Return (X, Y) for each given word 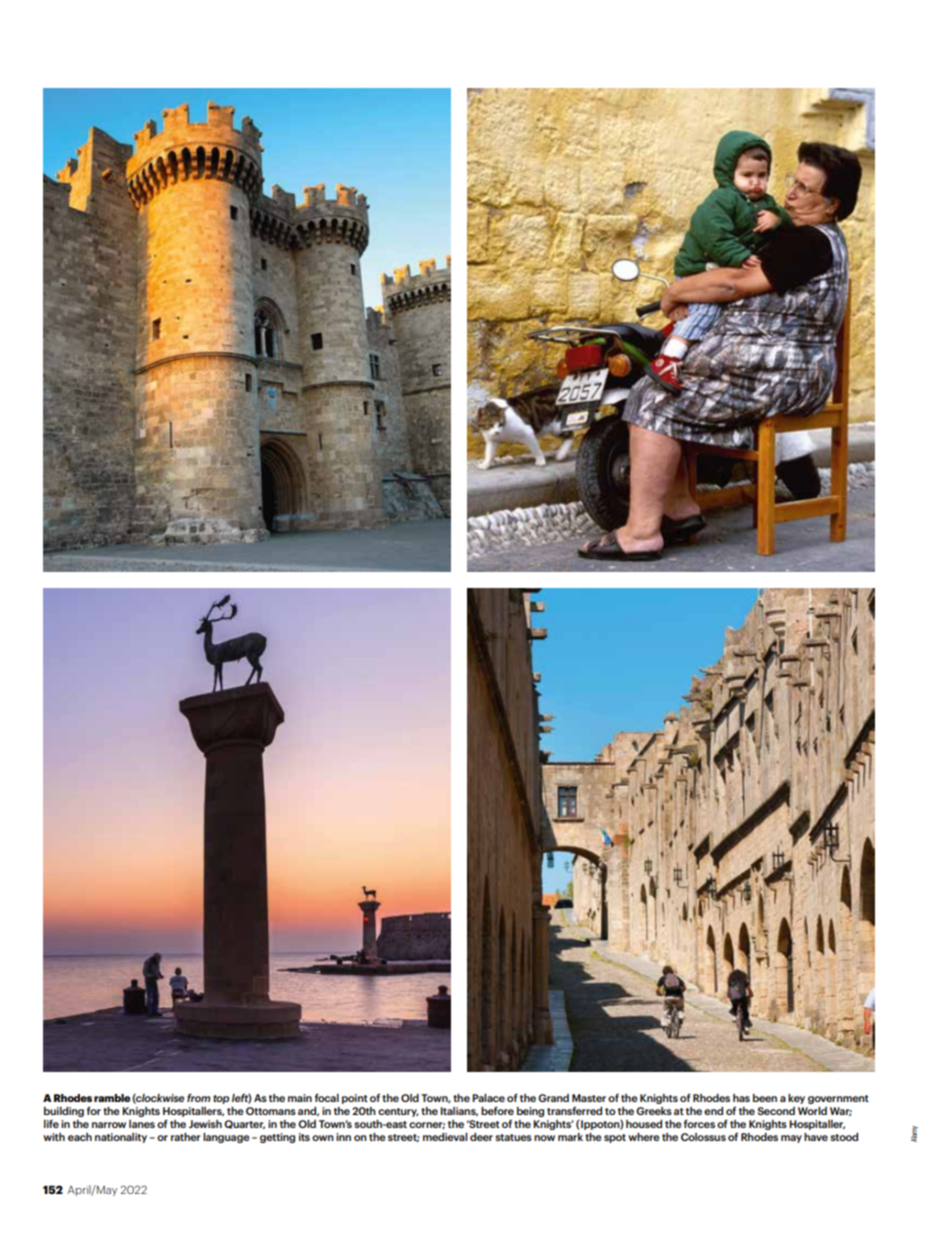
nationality (121, 1138)
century (398, 1112)
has (741, 1098)
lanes (142, 1124)
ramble (112, 1098)
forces (699, 1123)
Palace (488, 1098)
